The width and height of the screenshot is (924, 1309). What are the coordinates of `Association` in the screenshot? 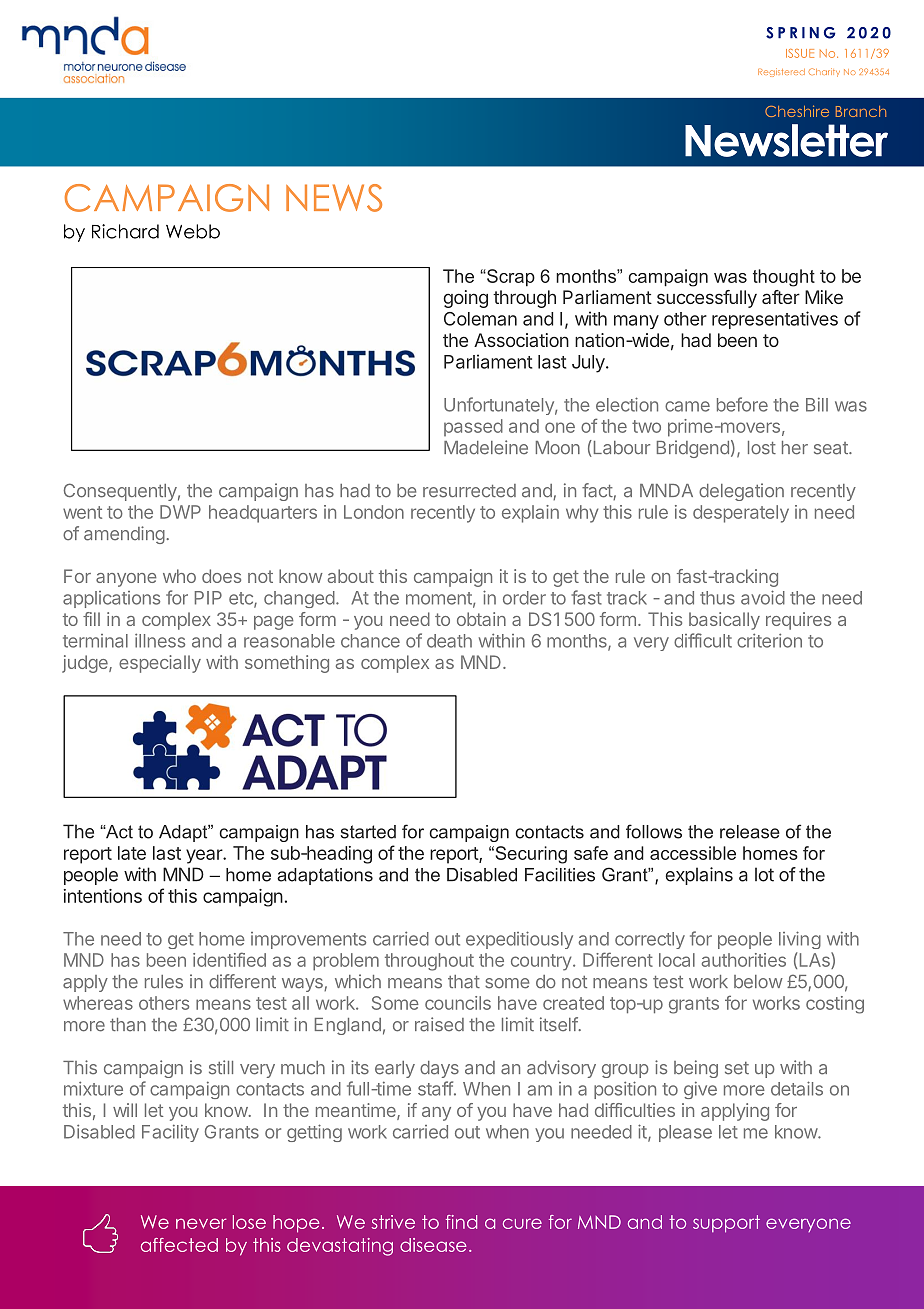 It's located at (521, 340).
